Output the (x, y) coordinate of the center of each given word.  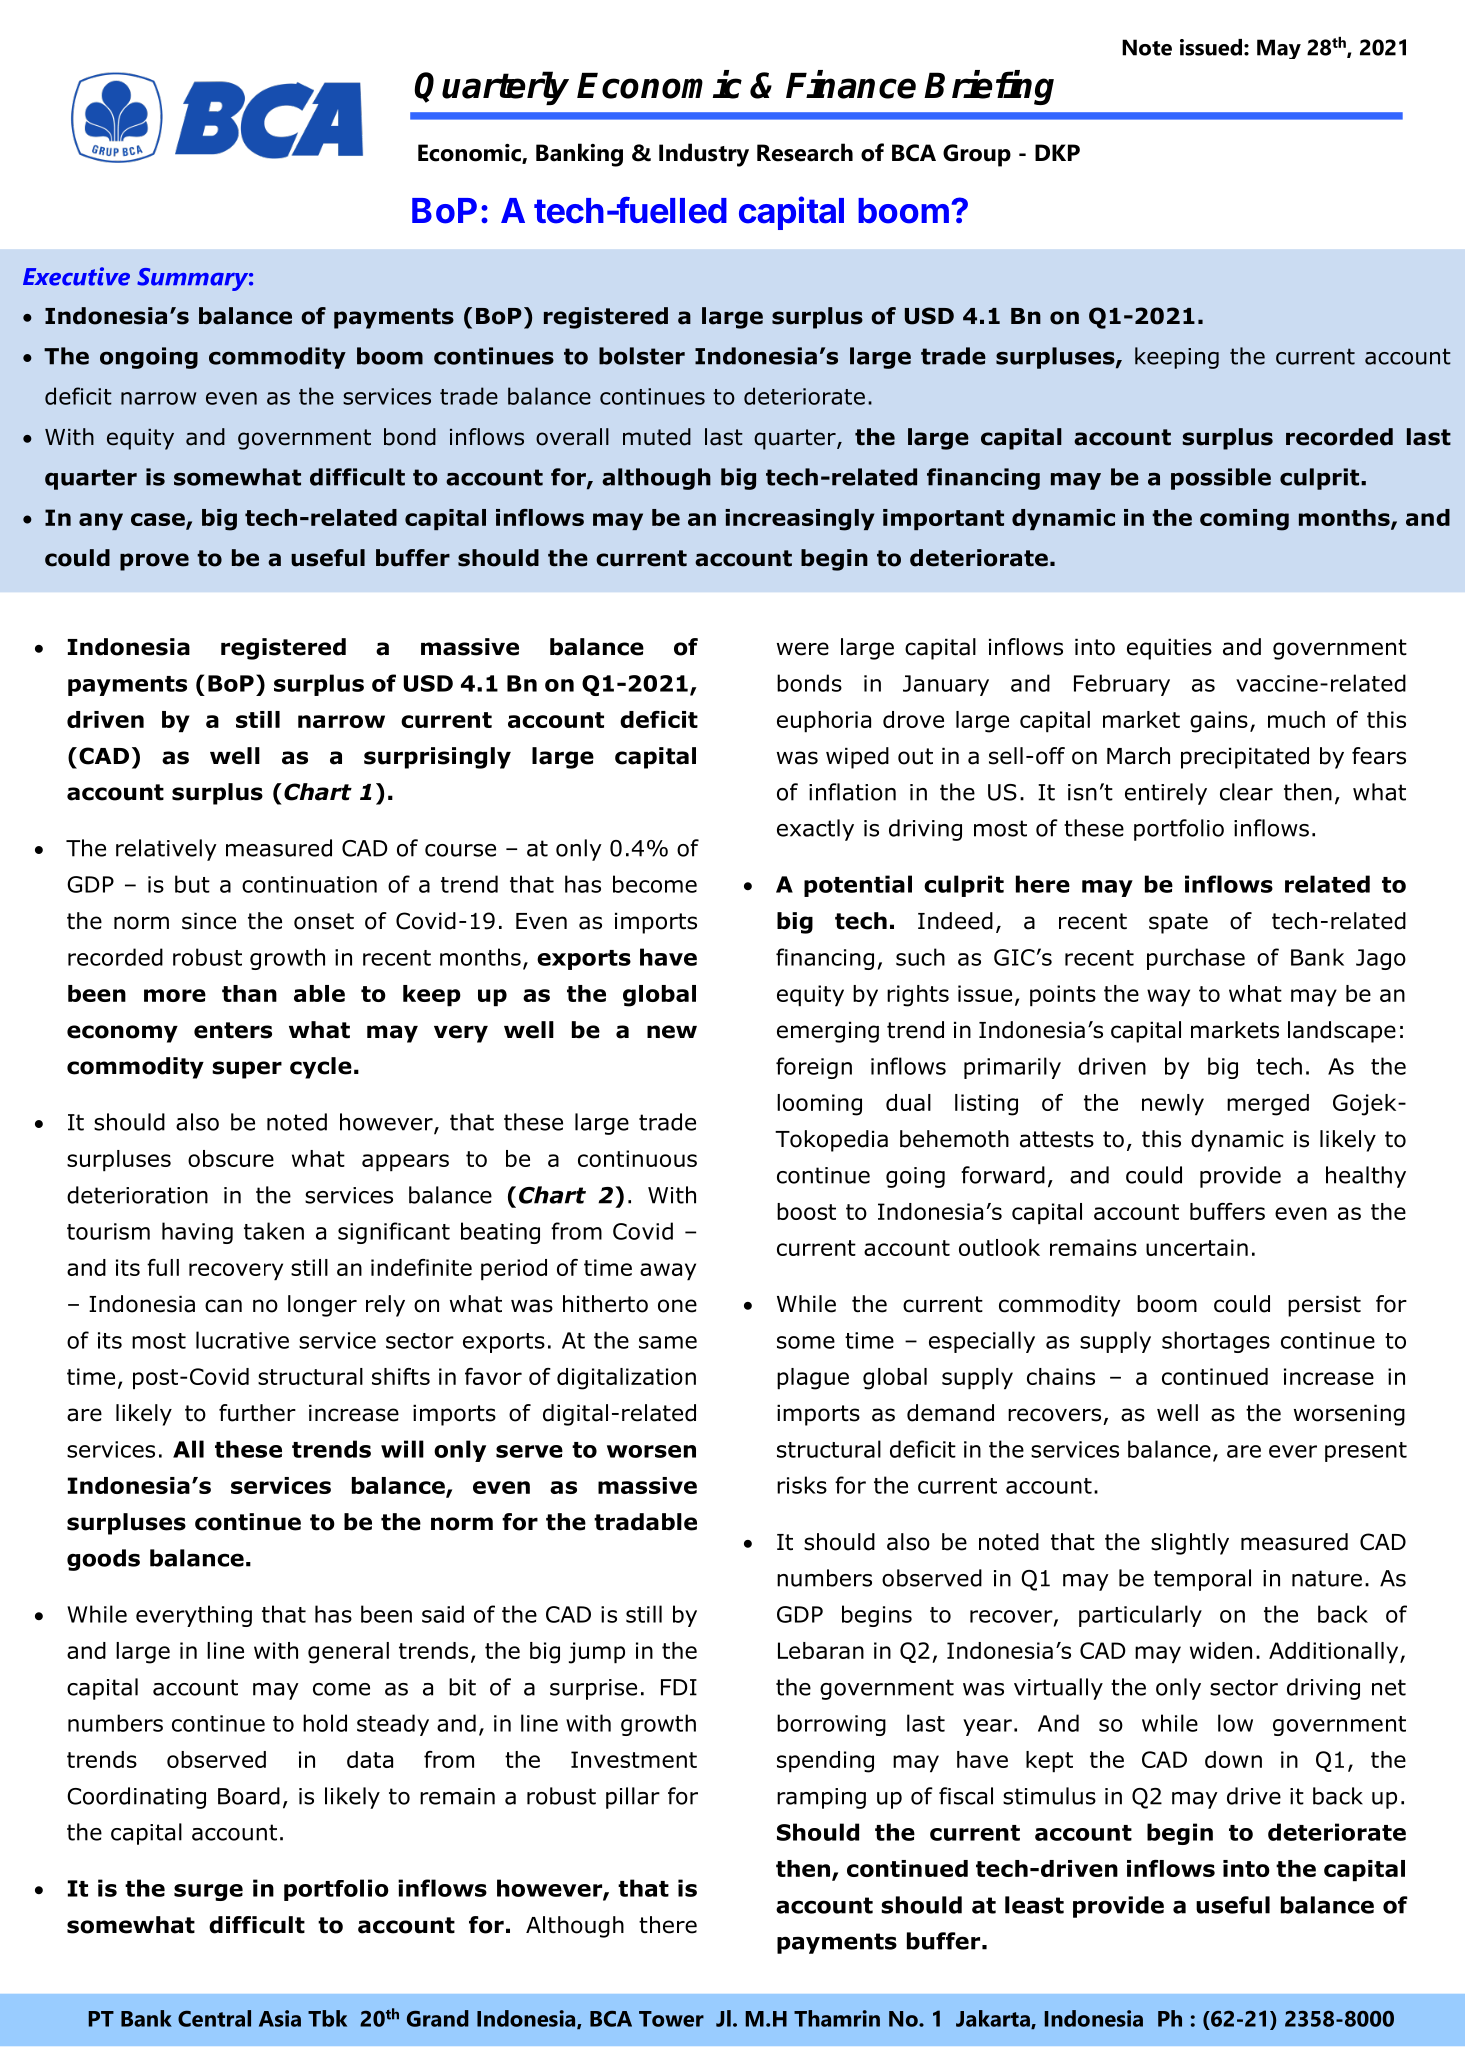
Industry (704, 155)
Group (977, 155)
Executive (76, 276)
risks (802, 1485)
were (803, 649)
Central (214, 2018)
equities (1169, 649)
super (247, 1070)
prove (154, 562)
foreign (814, 1068)
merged (1268, 1105)
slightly (1190, 1544)
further (257, 1413)
